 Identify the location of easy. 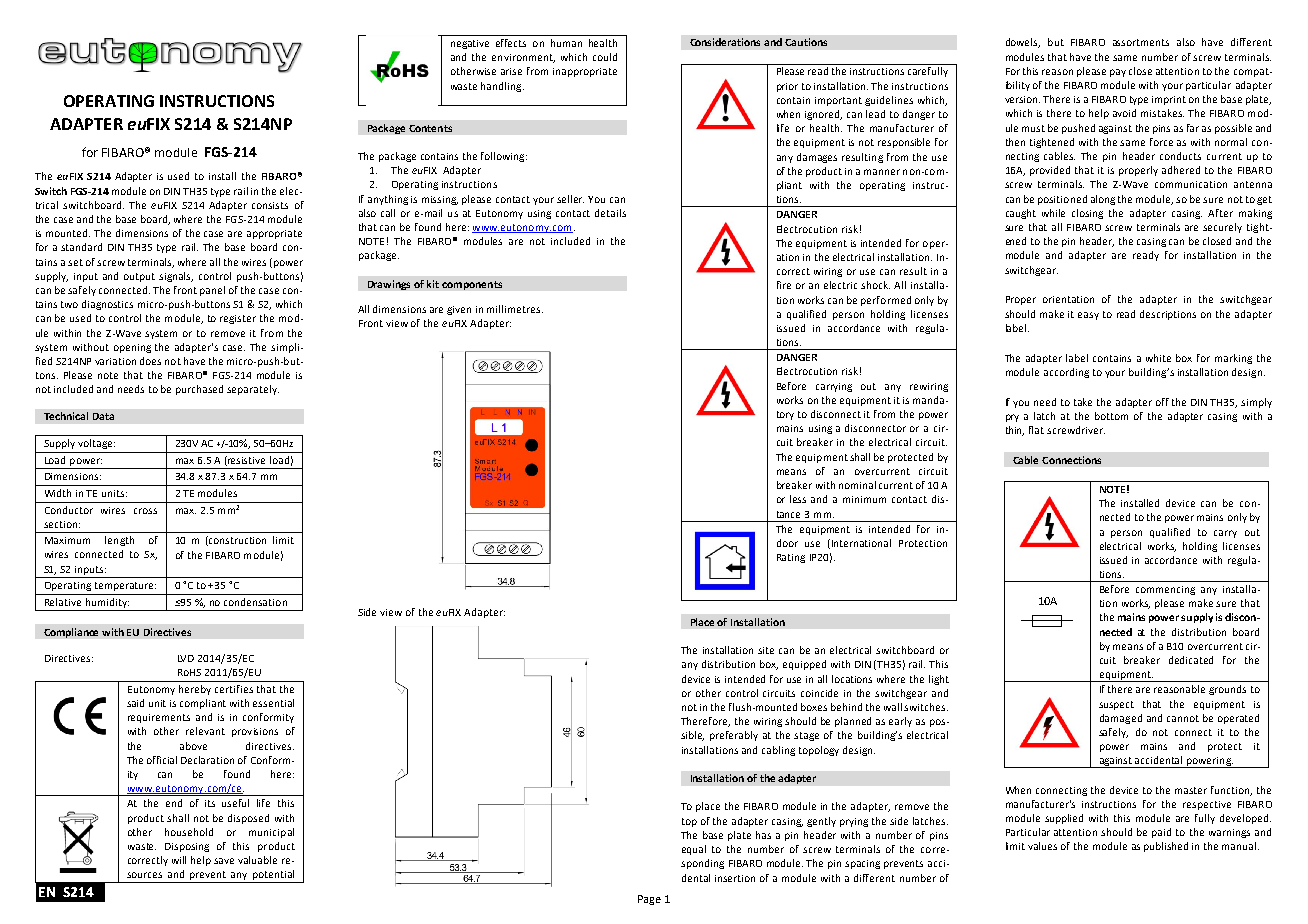
(1088, 316).
